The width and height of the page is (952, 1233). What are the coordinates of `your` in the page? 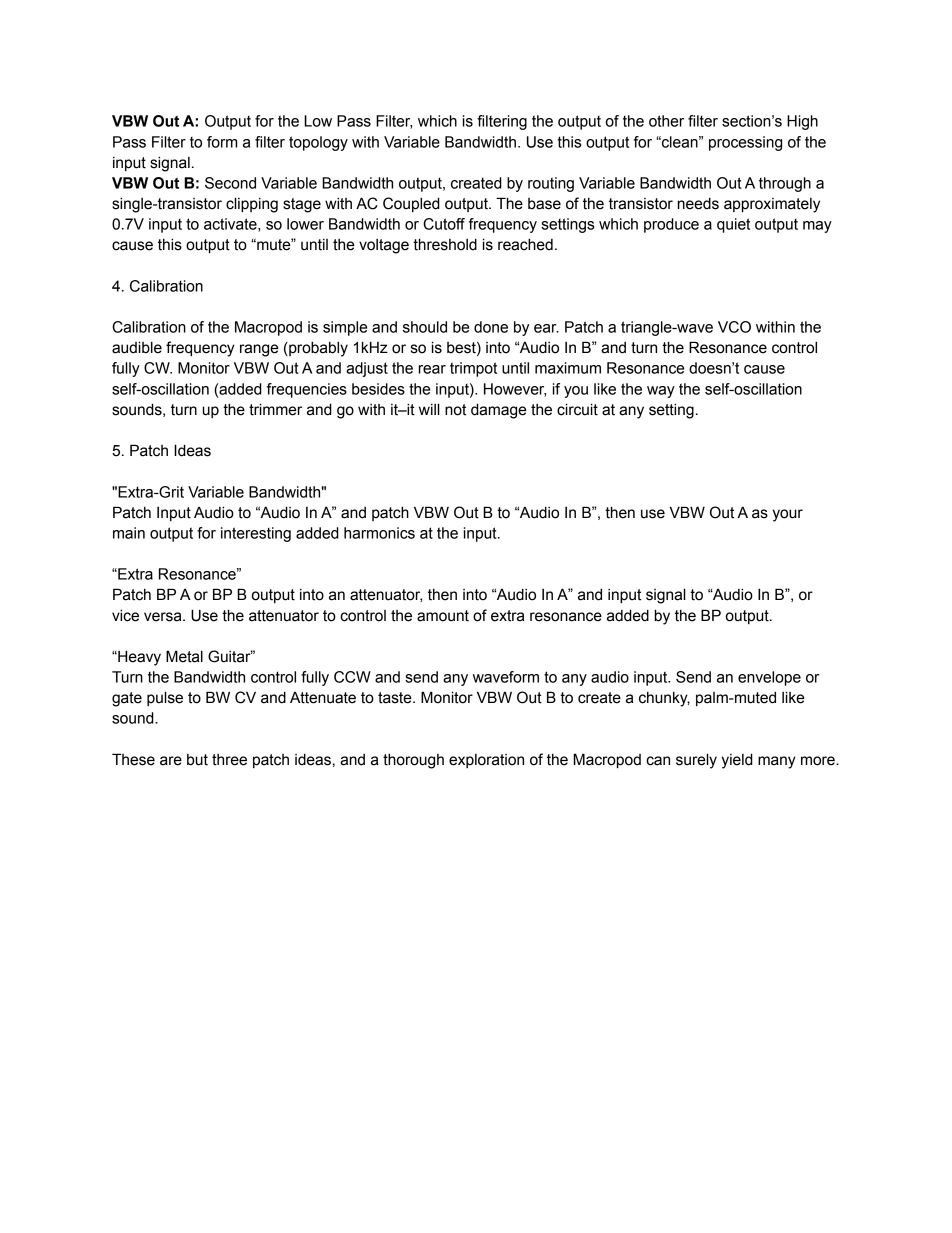 It's located at (788, 515).
